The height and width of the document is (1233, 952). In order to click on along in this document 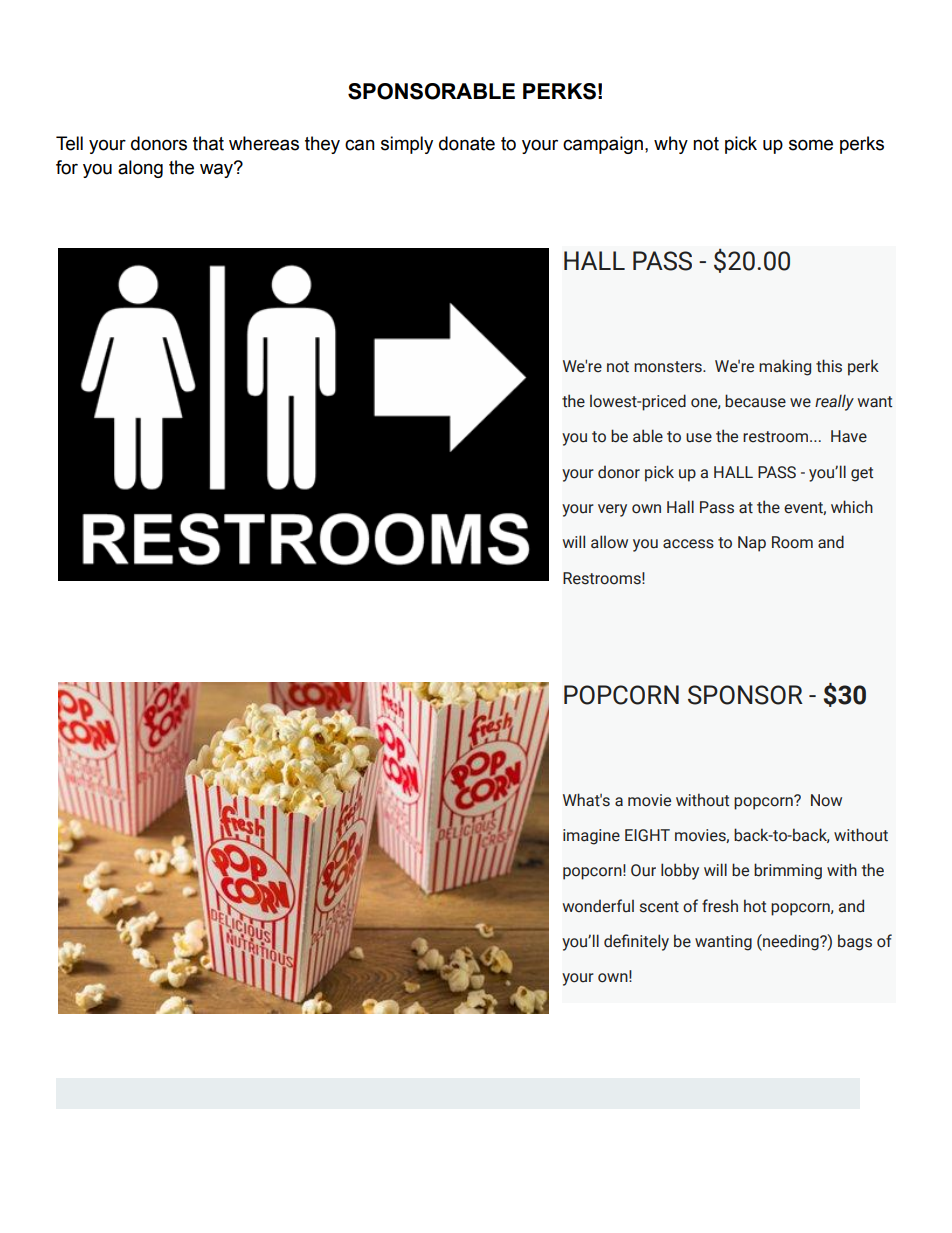, I will do `click(140, 169)`.
